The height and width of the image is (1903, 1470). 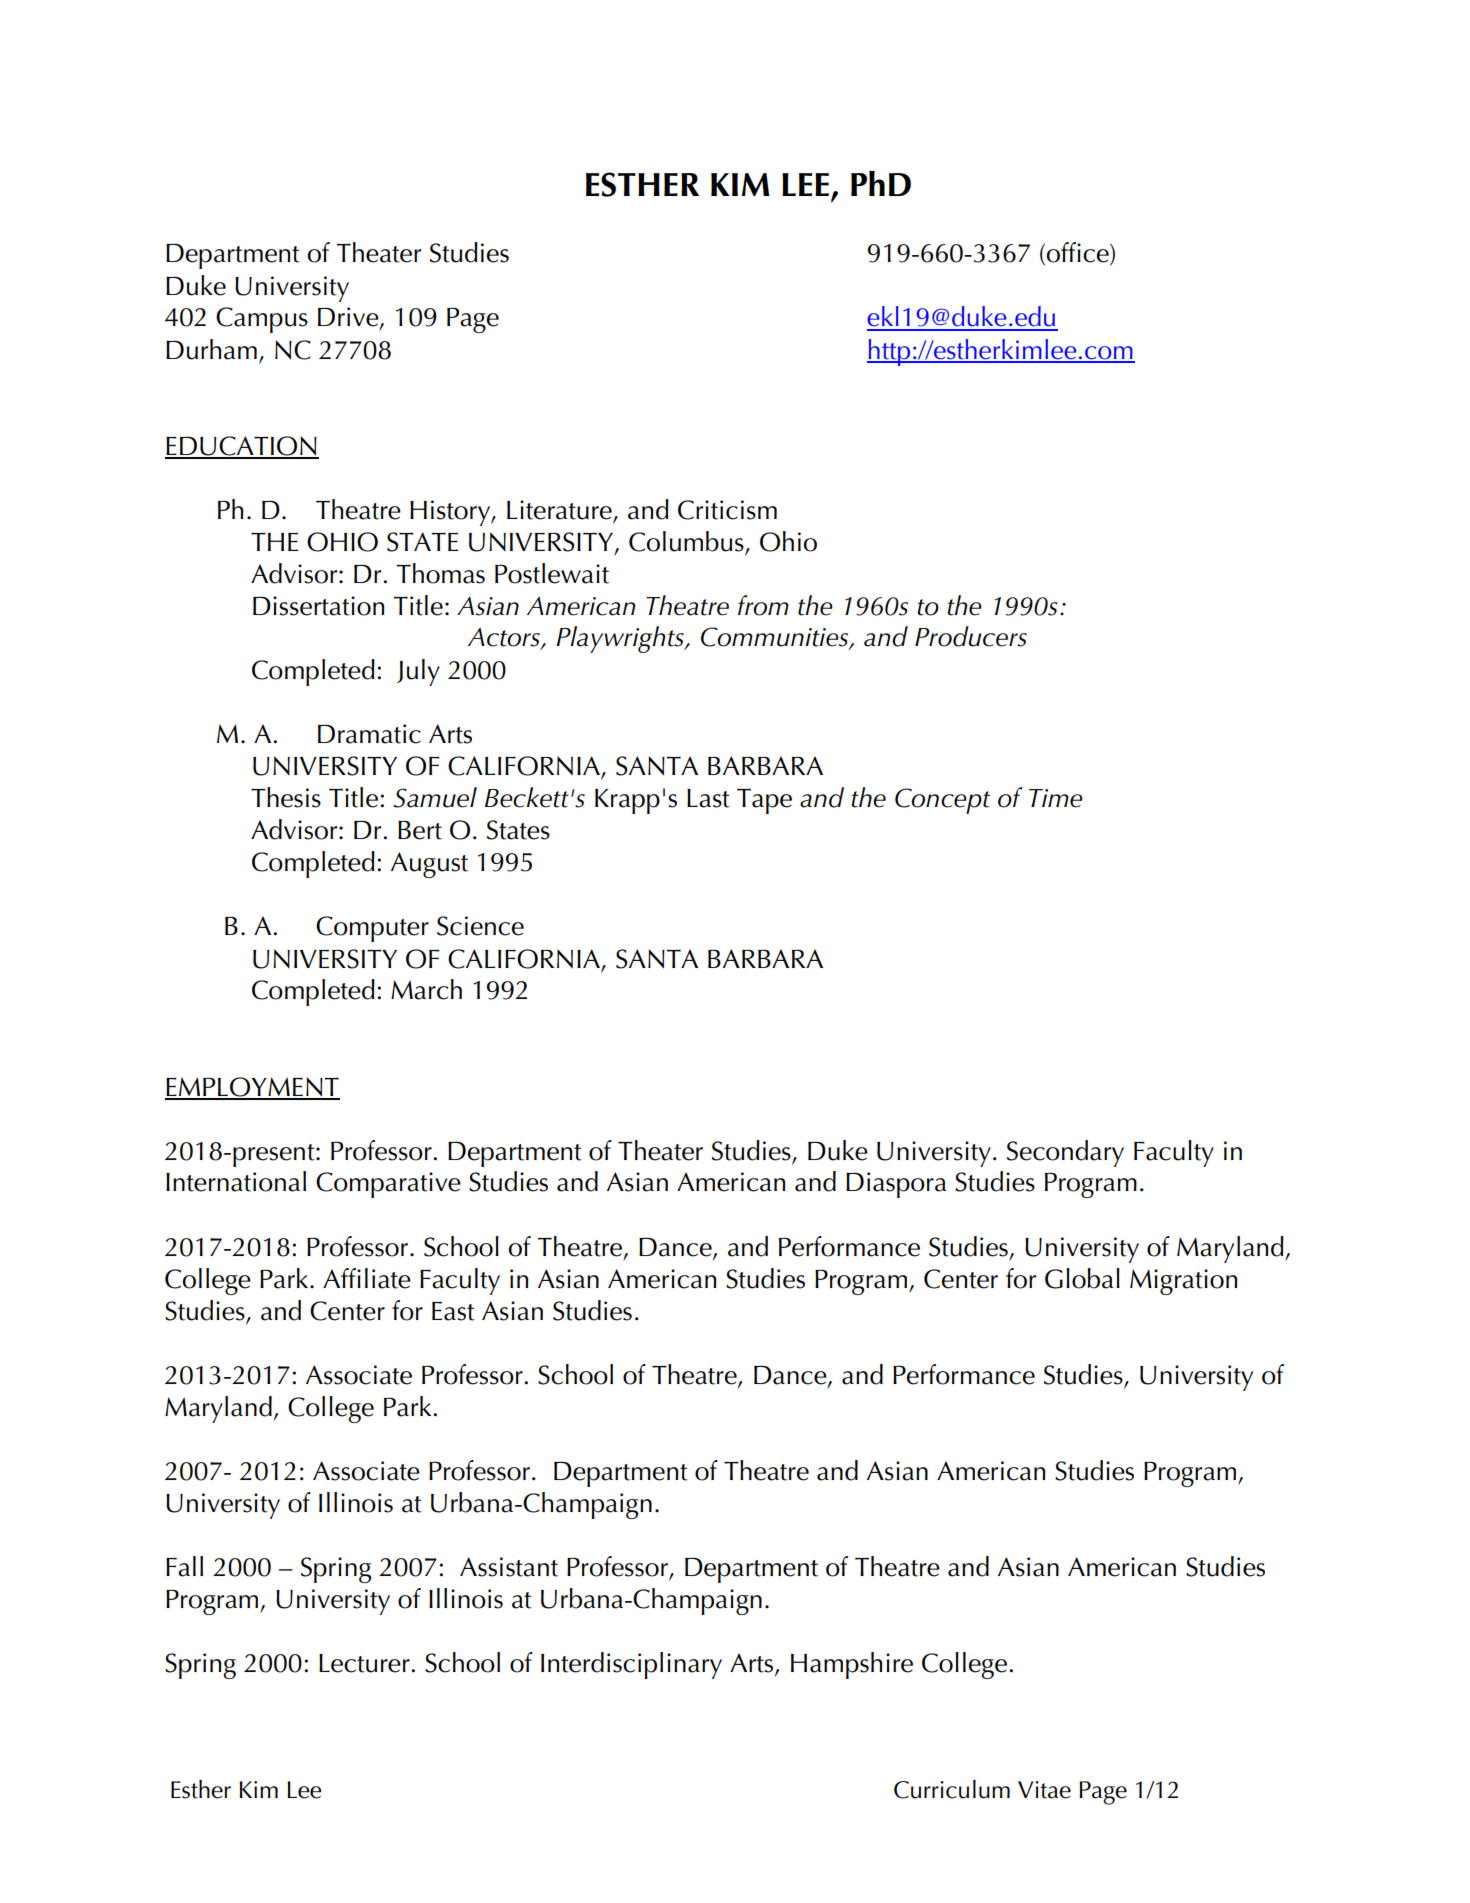 What do you see at coordinates (621, 639) in the image?
I see `Playwrights` at bounding box center [621, 639].
